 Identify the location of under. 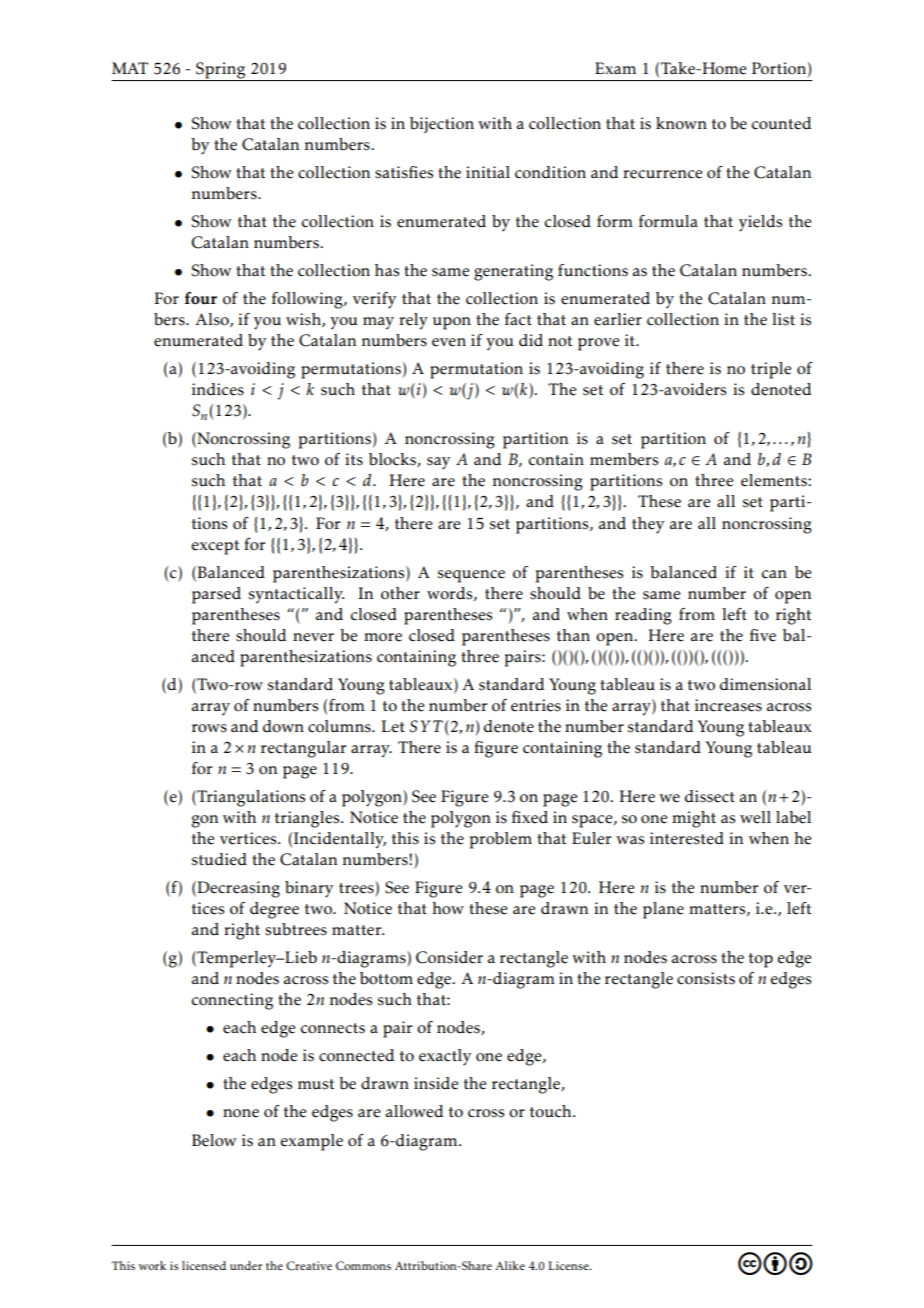
(246, 1265).
